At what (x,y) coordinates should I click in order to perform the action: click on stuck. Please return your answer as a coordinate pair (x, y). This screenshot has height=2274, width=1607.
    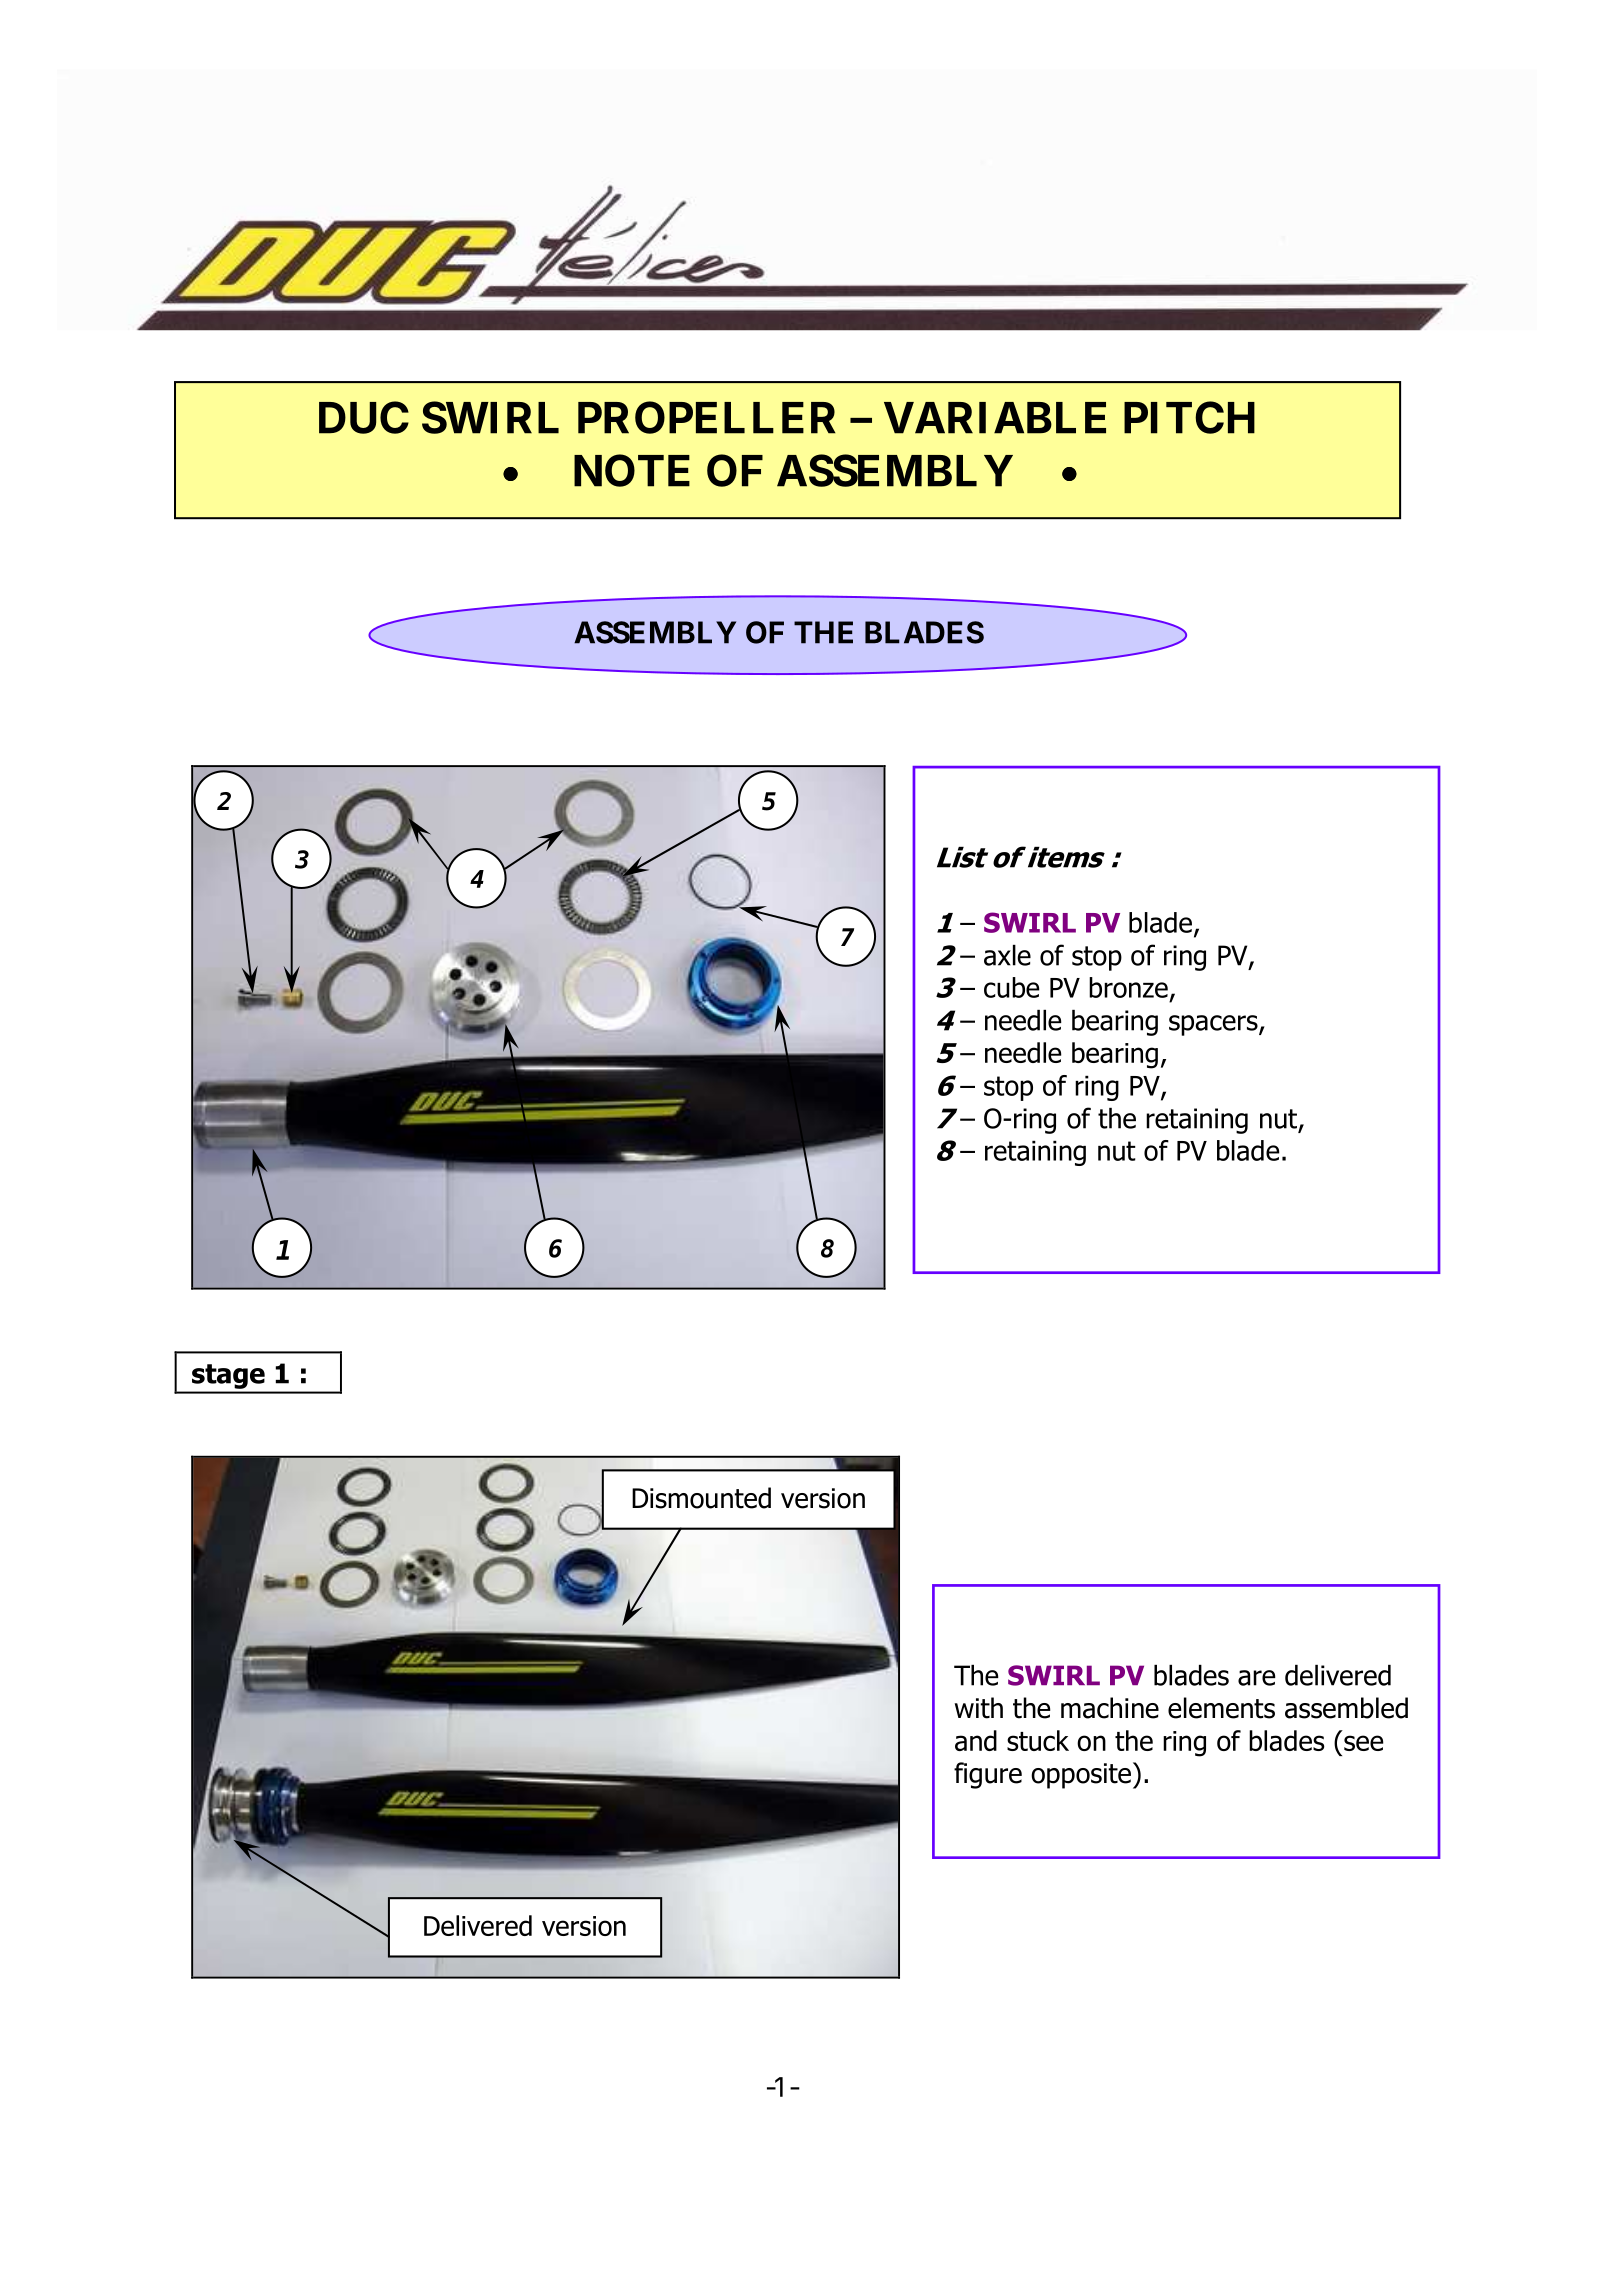
    Looking at the image, I should click on (1038, 1740).
